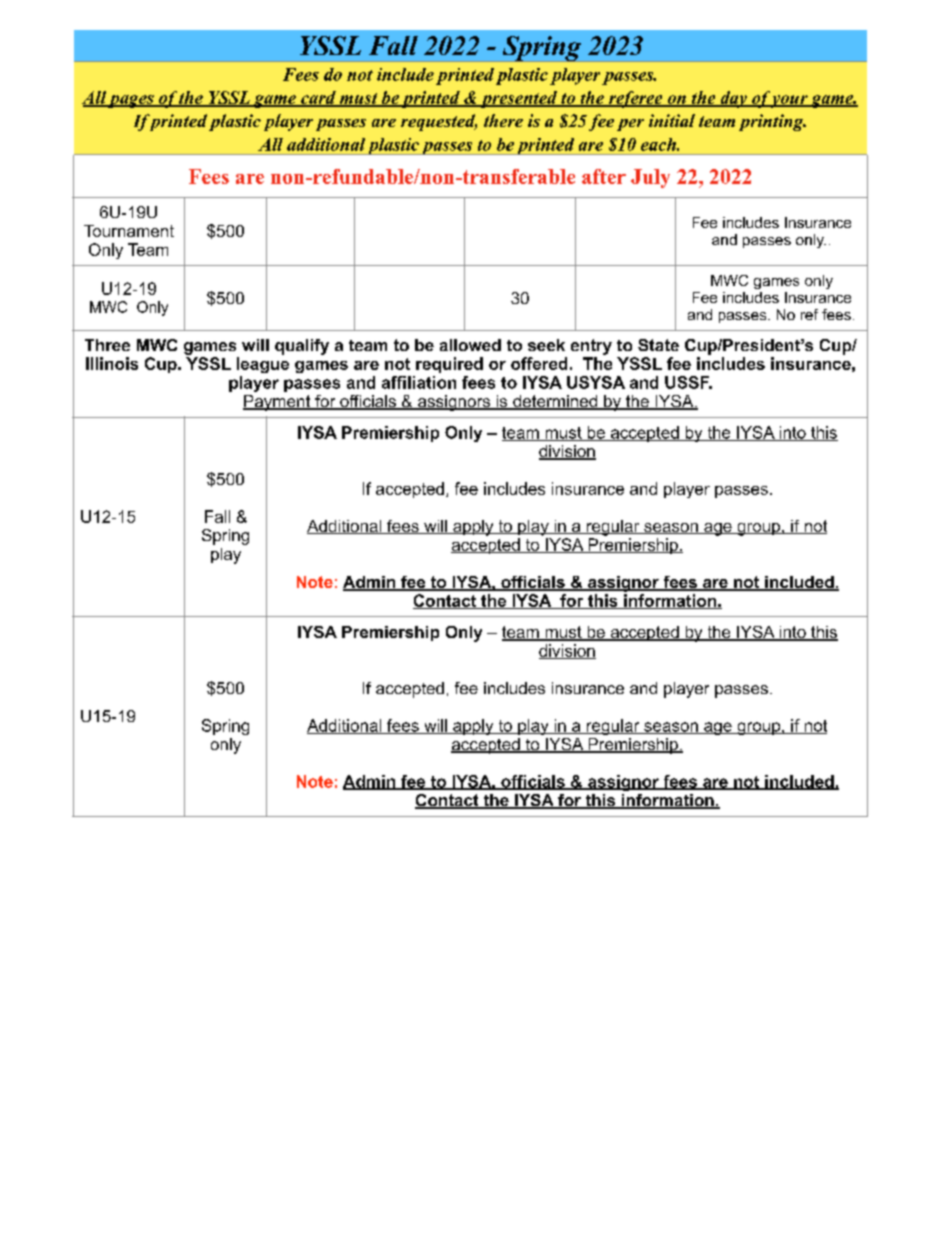 The width and height of the image is (952, 1233). Describe the element at coordinates (439, 122) in the image. I see `requested` at that location.
